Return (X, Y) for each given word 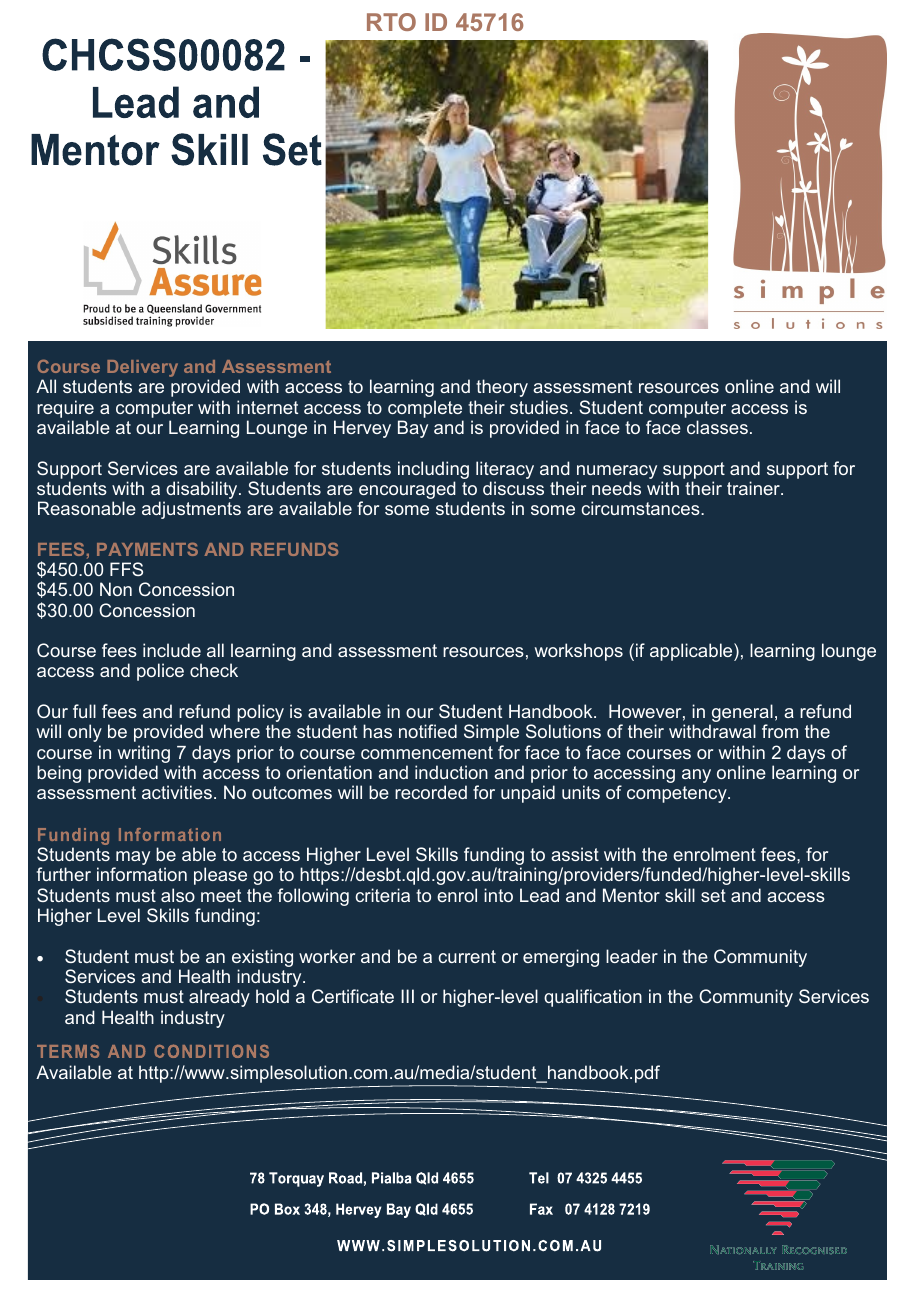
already (219, 998)
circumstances (641, 508)
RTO (391, 22)
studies (539, 407)
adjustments (191, 510)
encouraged (407, 491)
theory (502, 388)
